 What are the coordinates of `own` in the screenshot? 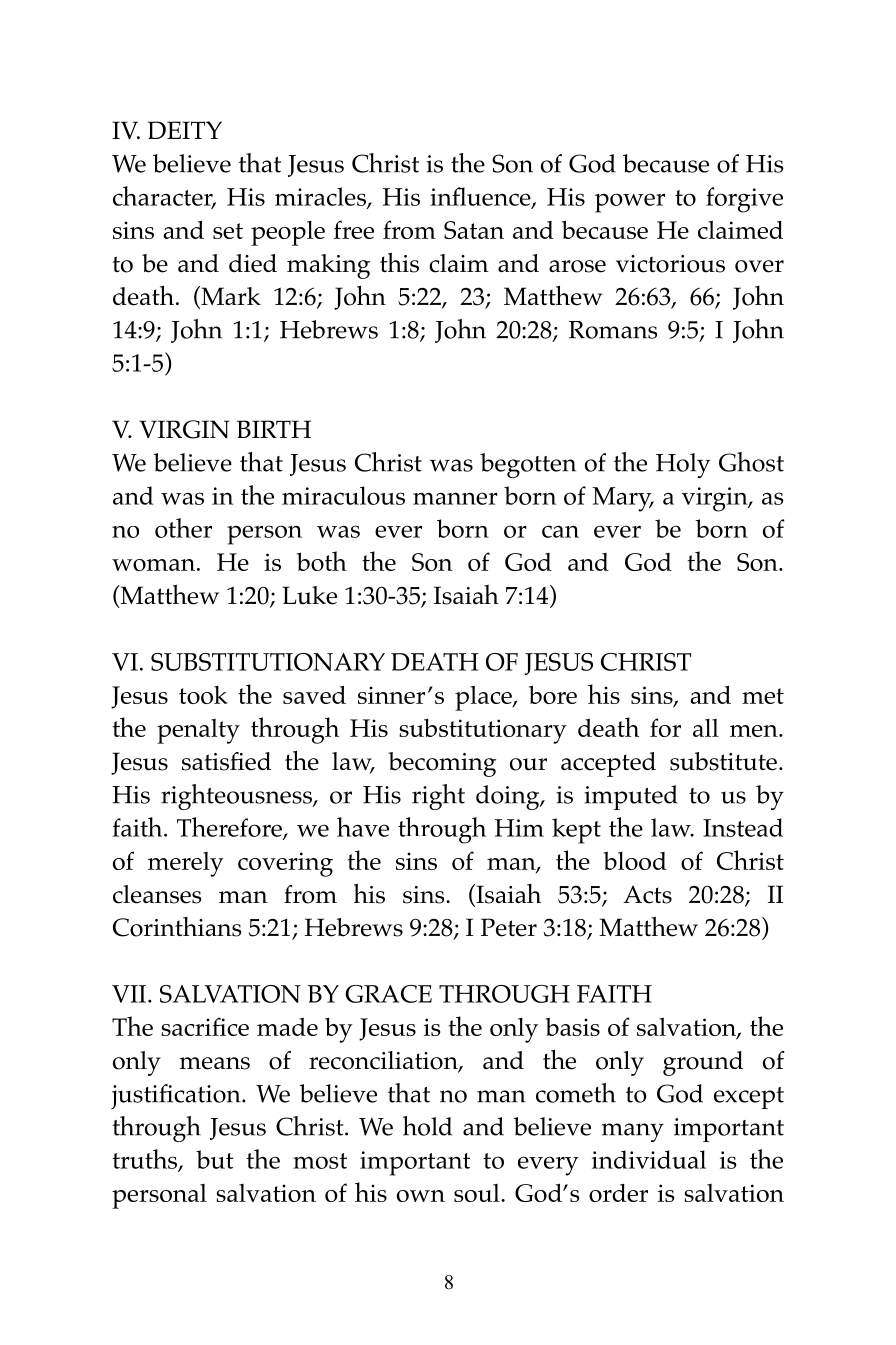 It's located at (421, 1196).
